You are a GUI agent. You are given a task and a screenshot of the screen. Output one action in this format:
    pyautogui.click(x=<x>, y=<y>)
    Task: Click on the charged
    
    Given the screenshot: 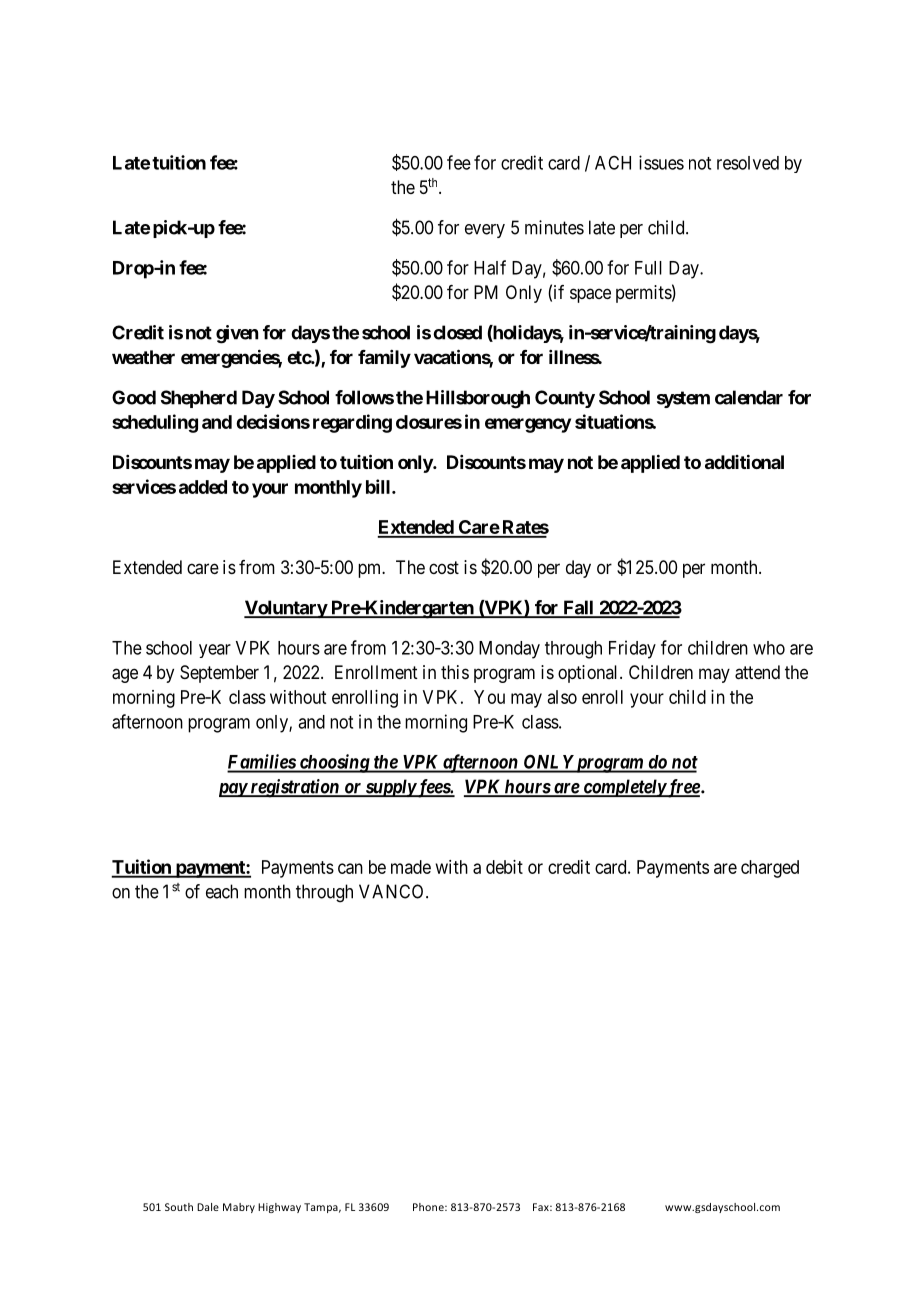 What is the action you would take?
    pyautogui.click(x=770, y=869)
